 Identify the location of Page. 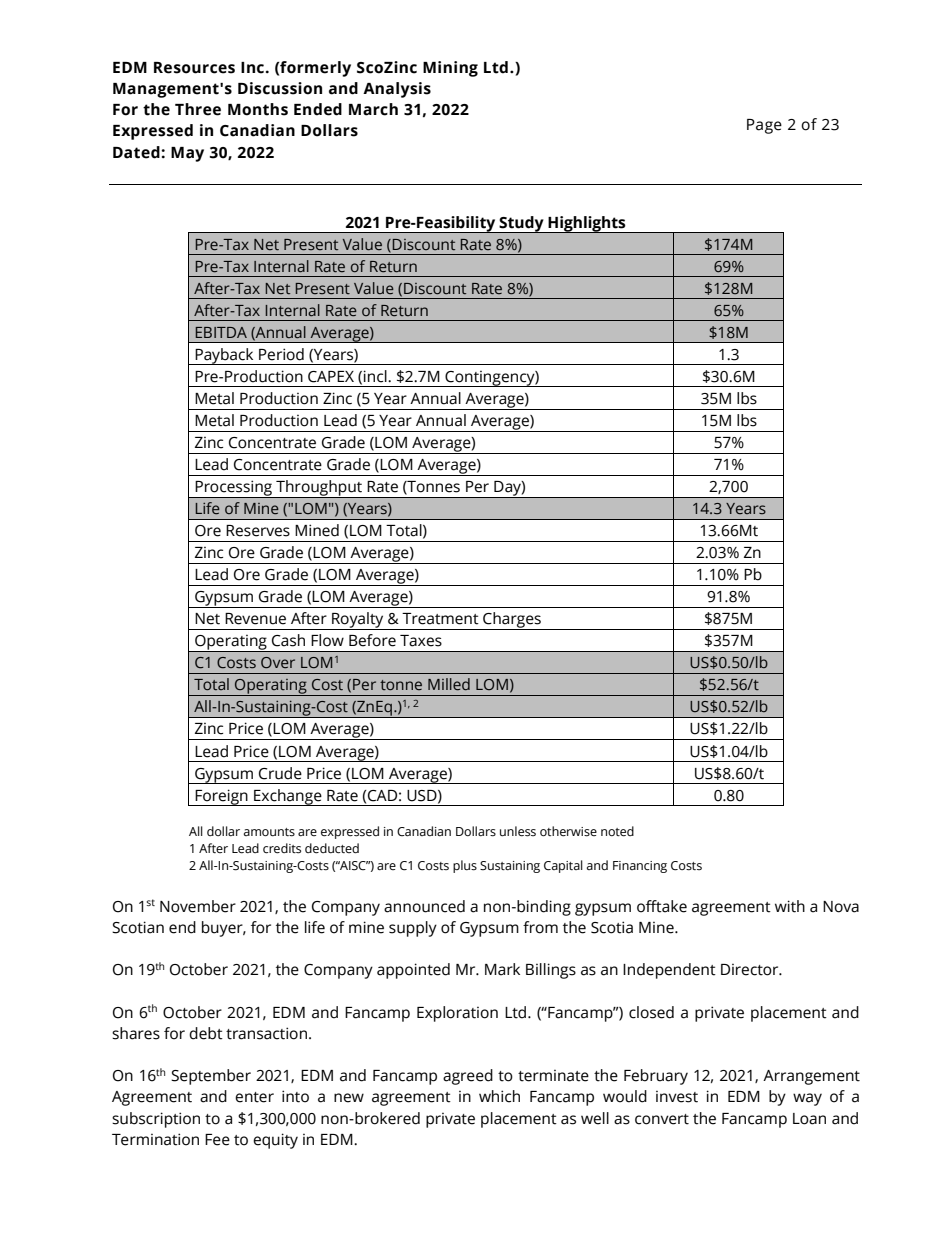
(764, 126).
